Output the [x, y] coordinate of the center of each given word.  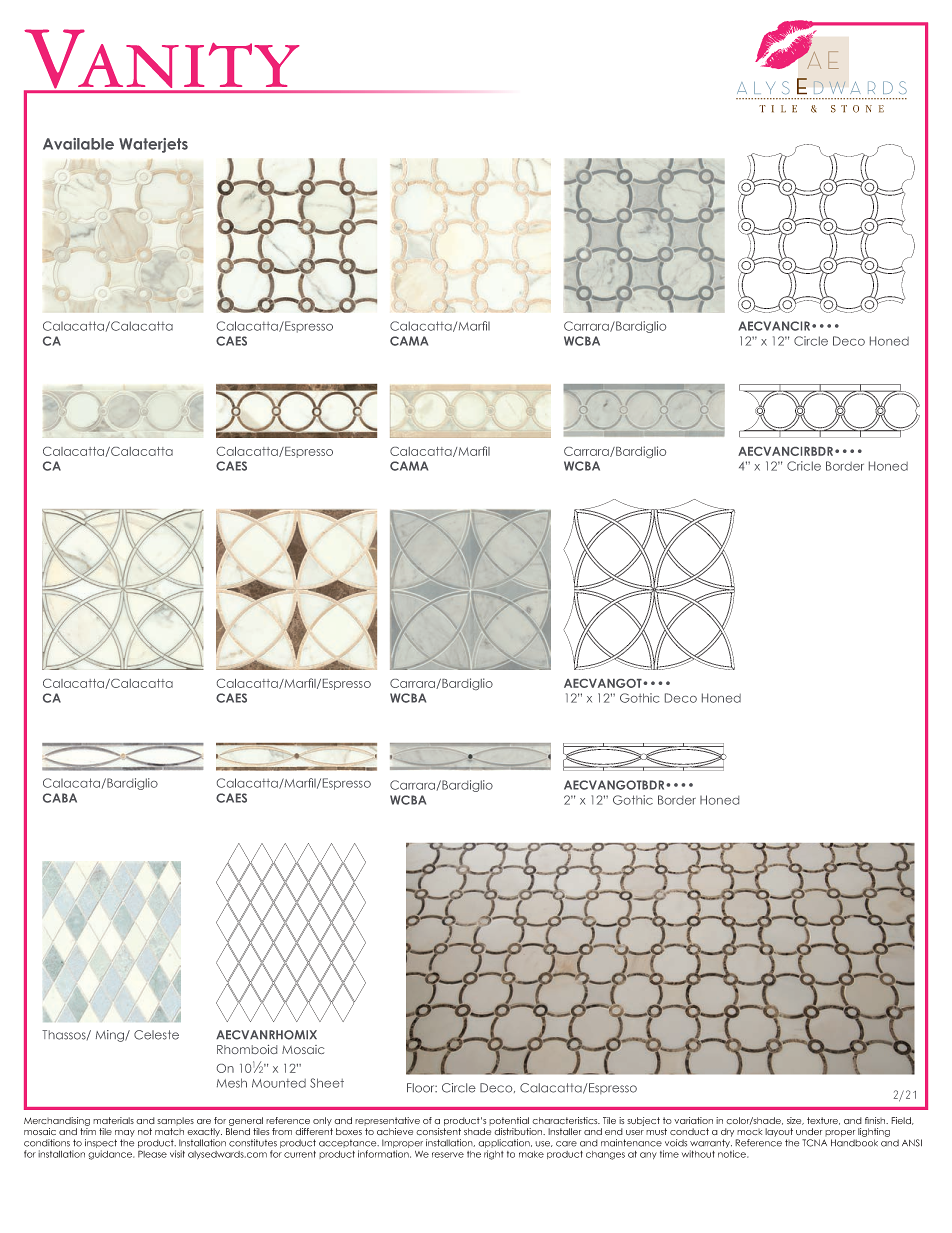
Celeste [156, 1035]
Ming [111, 1036]
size [795, 1121]
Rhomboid [247, 1049]
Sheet [327, 1083]
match [169, 1131]
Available [78, 144]
